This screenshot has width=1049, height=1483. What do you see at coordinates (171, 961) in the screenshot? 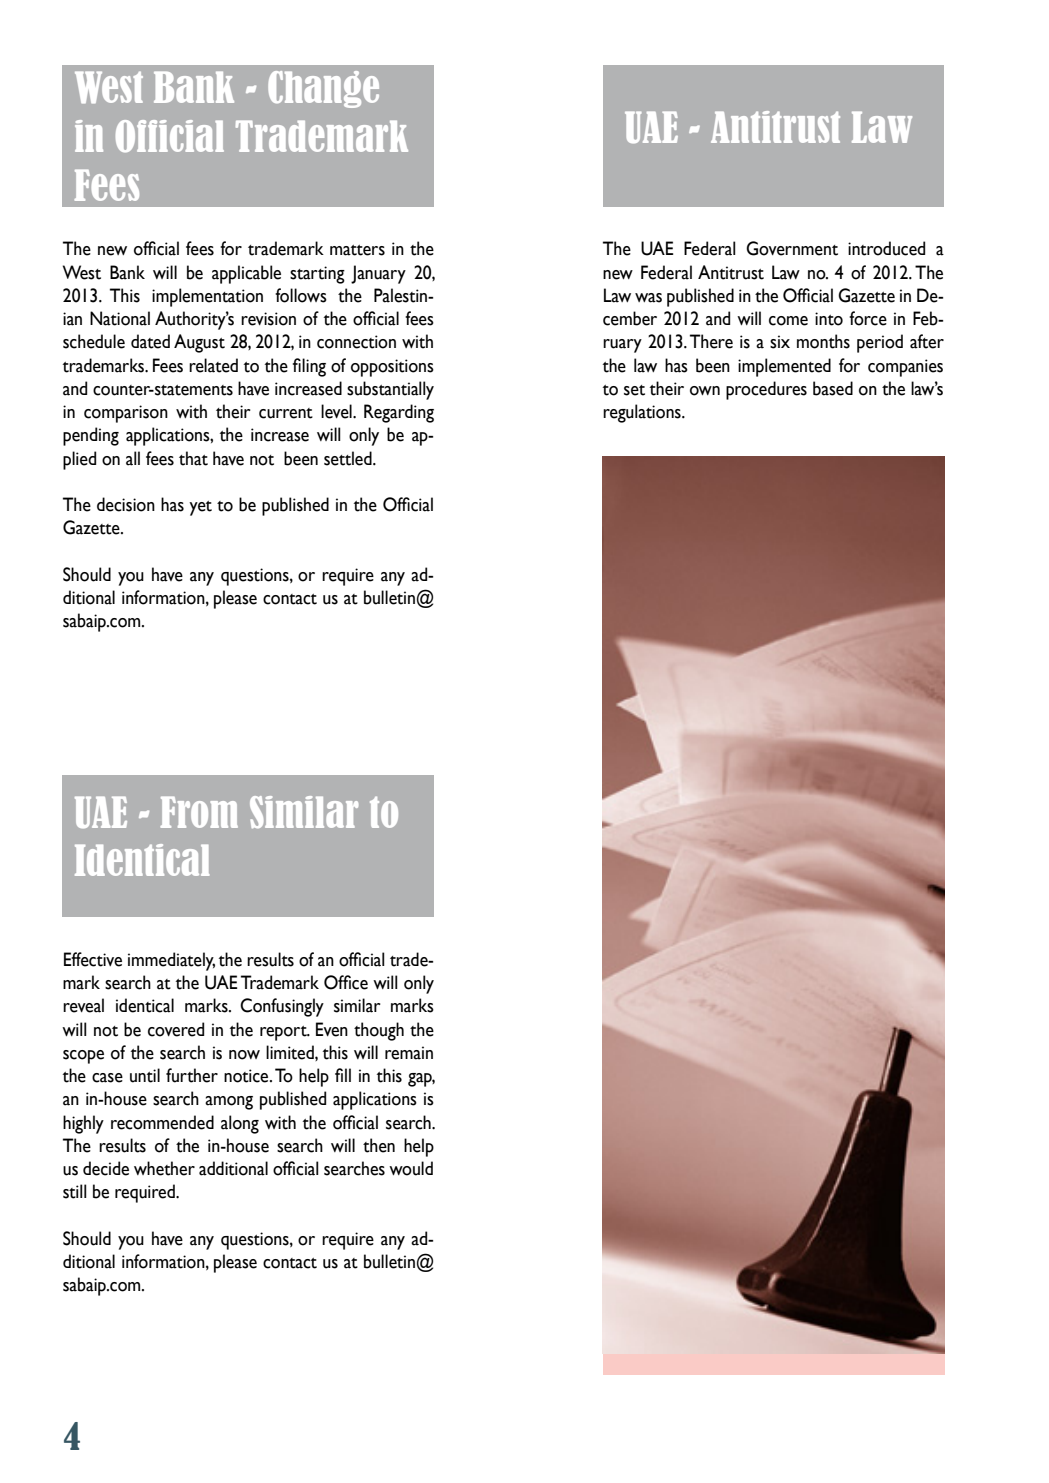
I see `immediately` at bounding box center [171, 961].
